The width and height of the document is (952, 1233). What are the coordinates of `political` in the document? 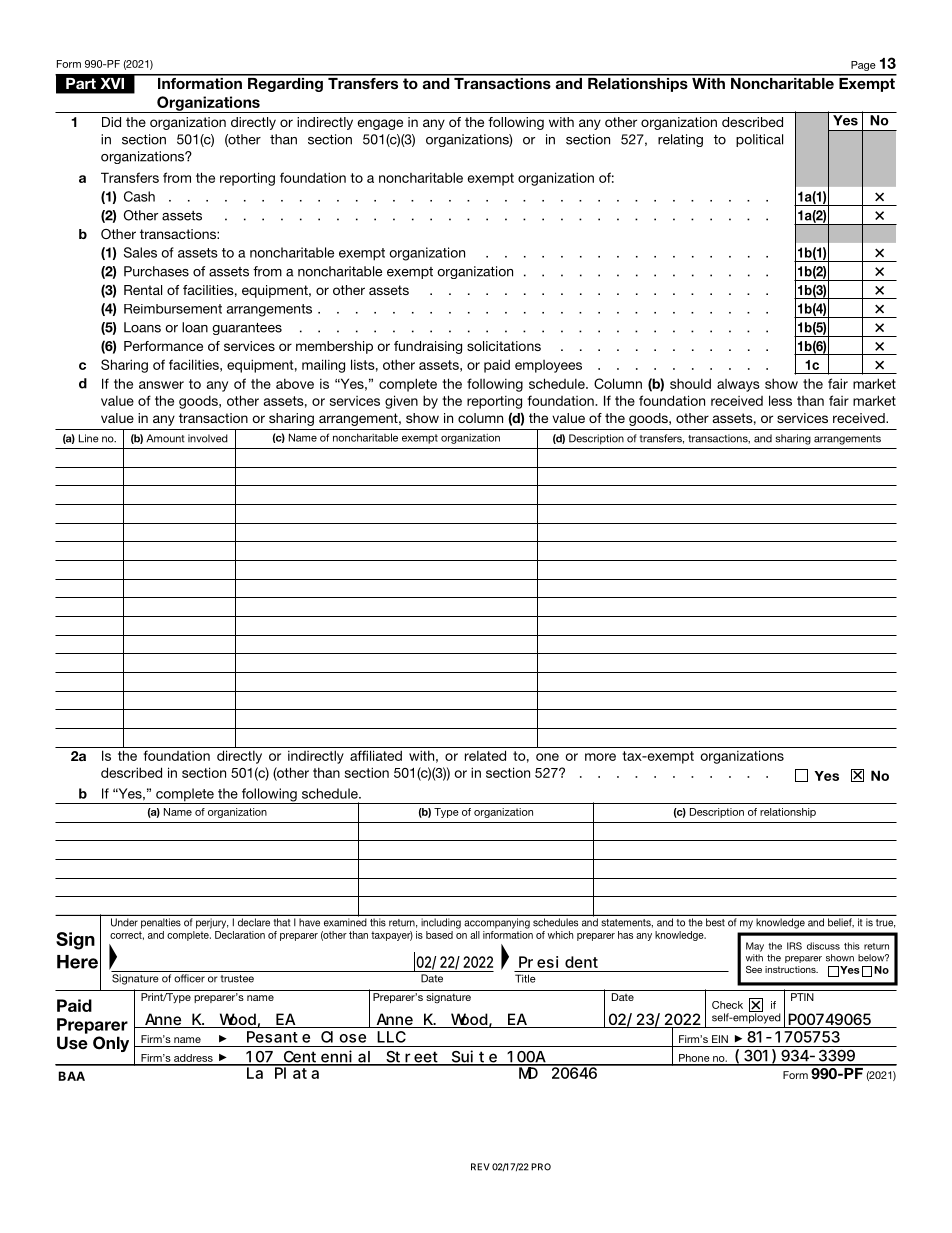 It's located at (759, 140).
